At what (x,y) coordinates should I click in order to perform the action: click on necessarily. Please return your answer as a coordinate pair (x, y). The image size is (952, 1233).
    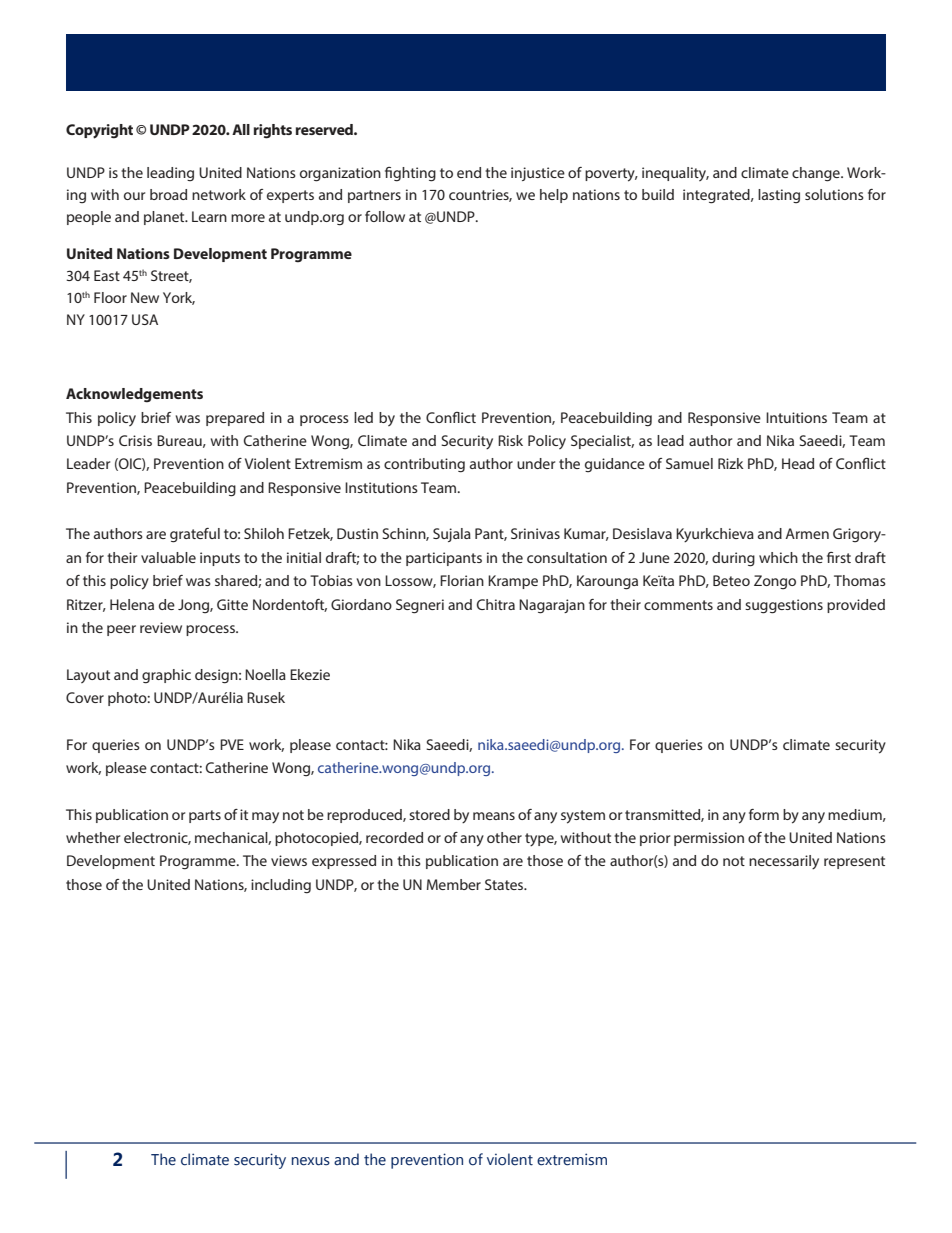
    Looking at the image, I should click on (784, 862).
